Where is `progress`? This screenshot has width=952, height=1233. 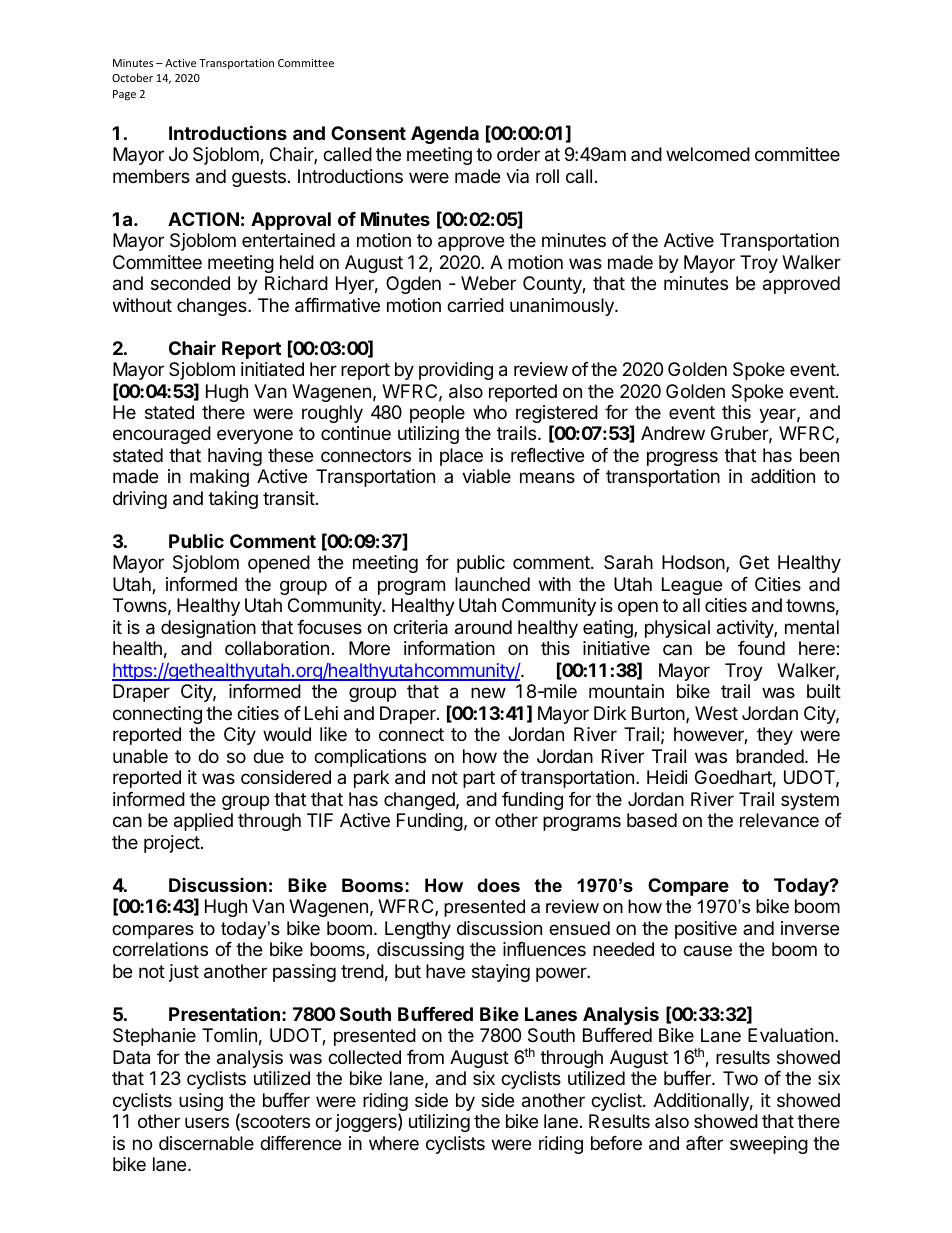 progress is located at coordinates (682, 458).
